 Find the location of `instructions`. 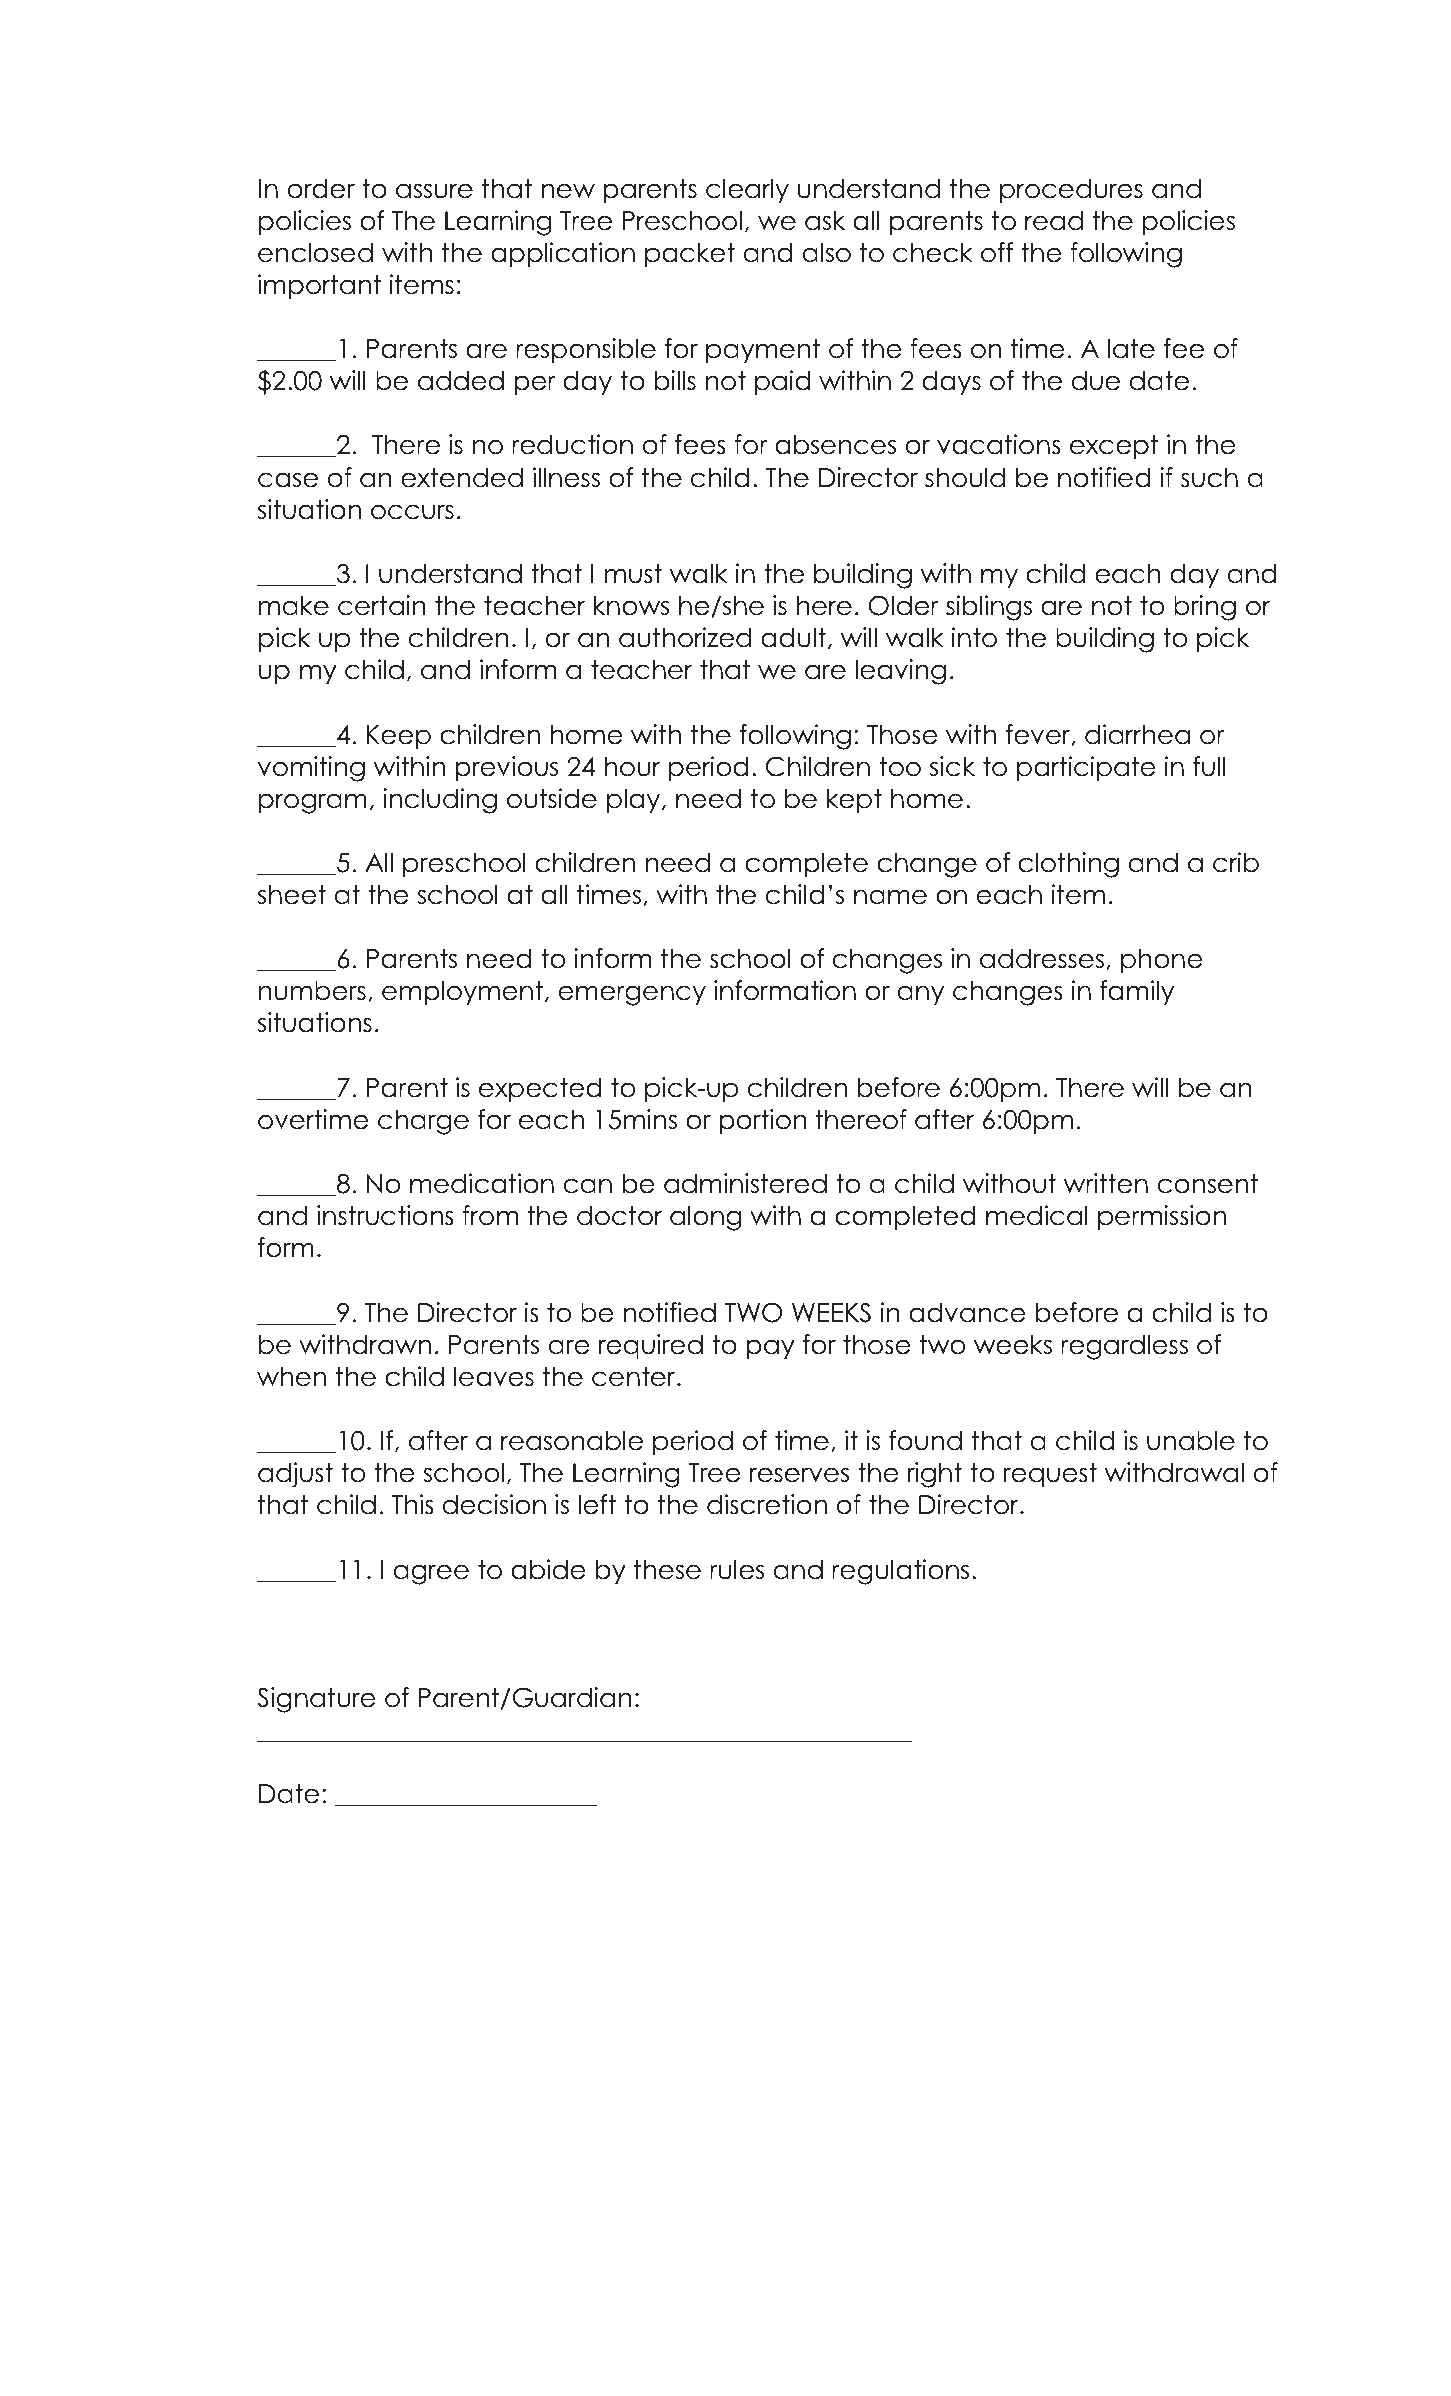

instructions is located at coordinates (385, 1215).
